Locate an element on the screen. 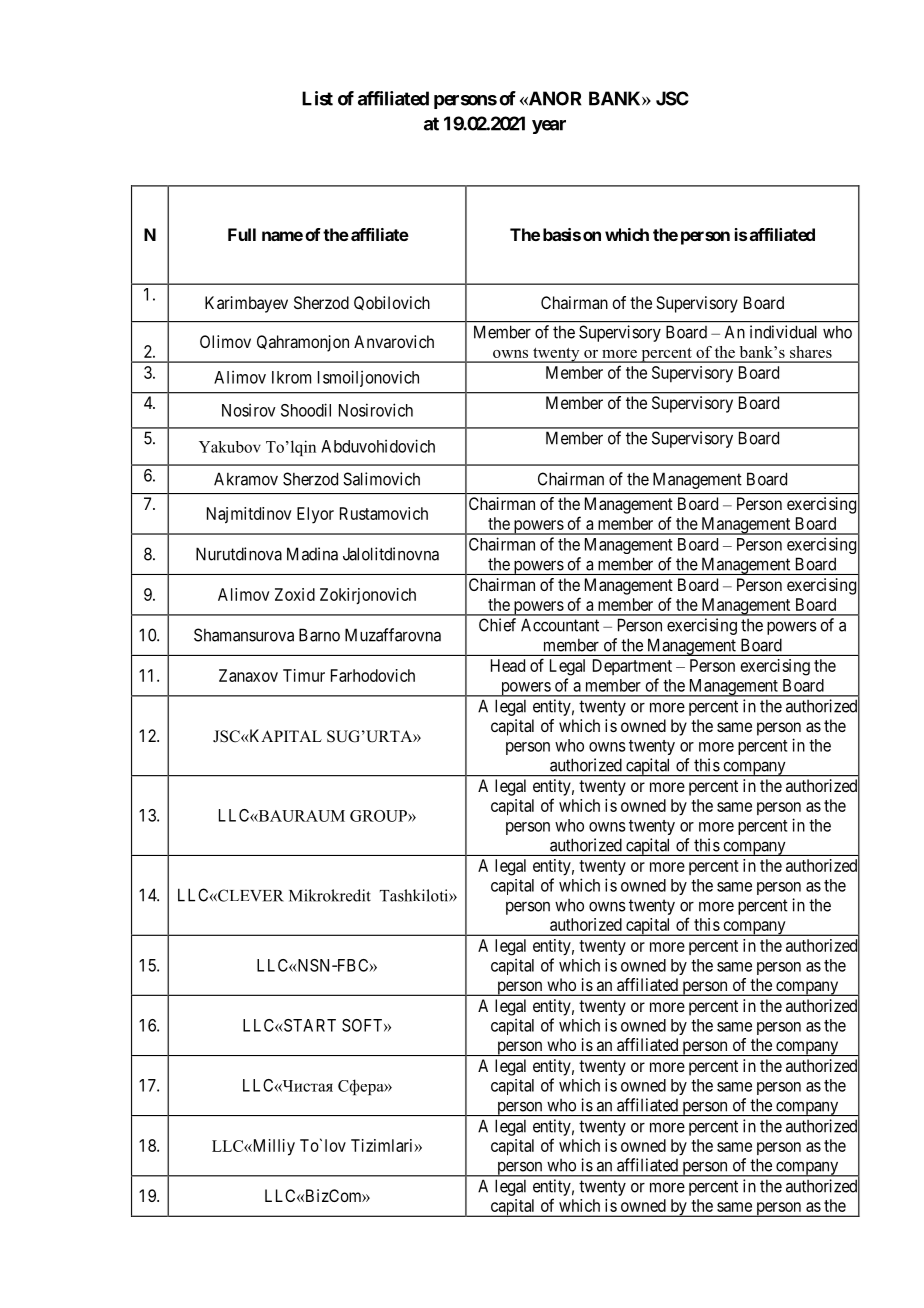 This screenshot has width=924, height=1308. Head is located at coordinates (508, 665).
